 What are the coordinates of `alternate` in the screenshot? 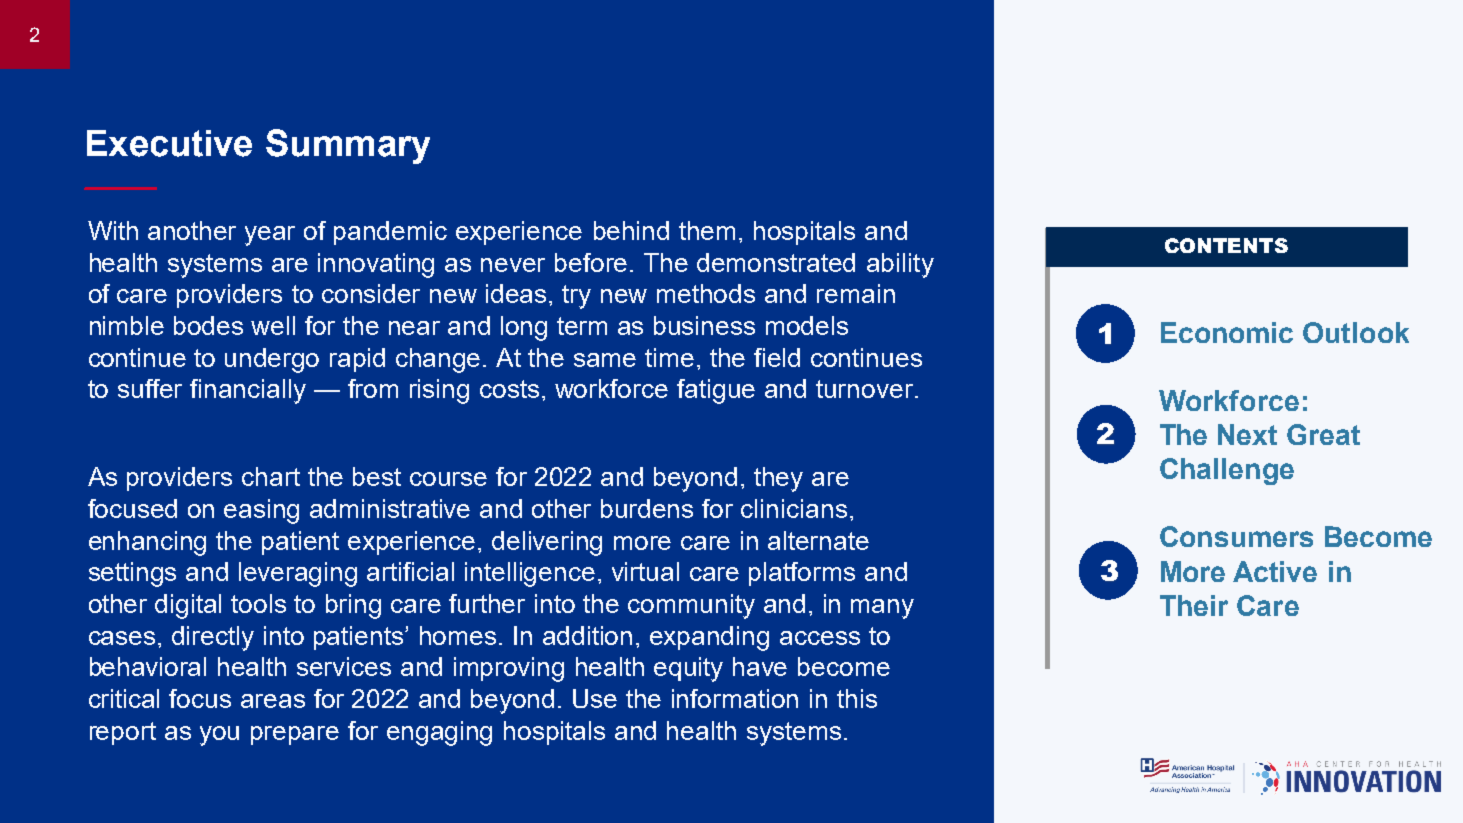 It's located at (818, 540).
